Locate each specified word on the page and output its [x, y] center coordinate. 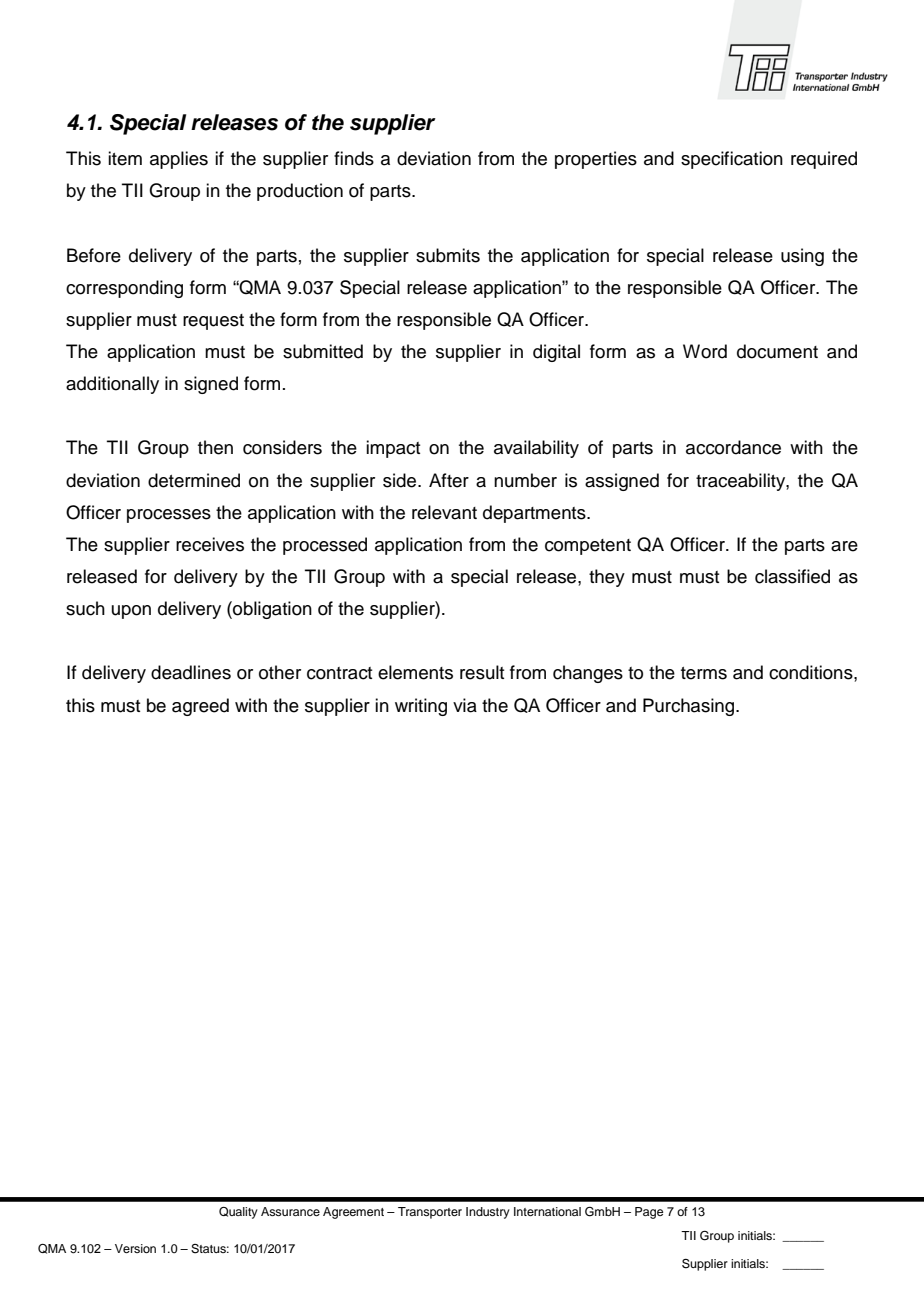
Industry [488, 1213]
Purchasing [690, 707]
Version [135, 1248]
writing [421, 707]
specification [732, 160]
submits [448, 255]
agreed [200, 707]
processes [169, 516]
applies [179, 160]
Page [649, 1213]
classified [792, 576]
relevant [444, 512]
